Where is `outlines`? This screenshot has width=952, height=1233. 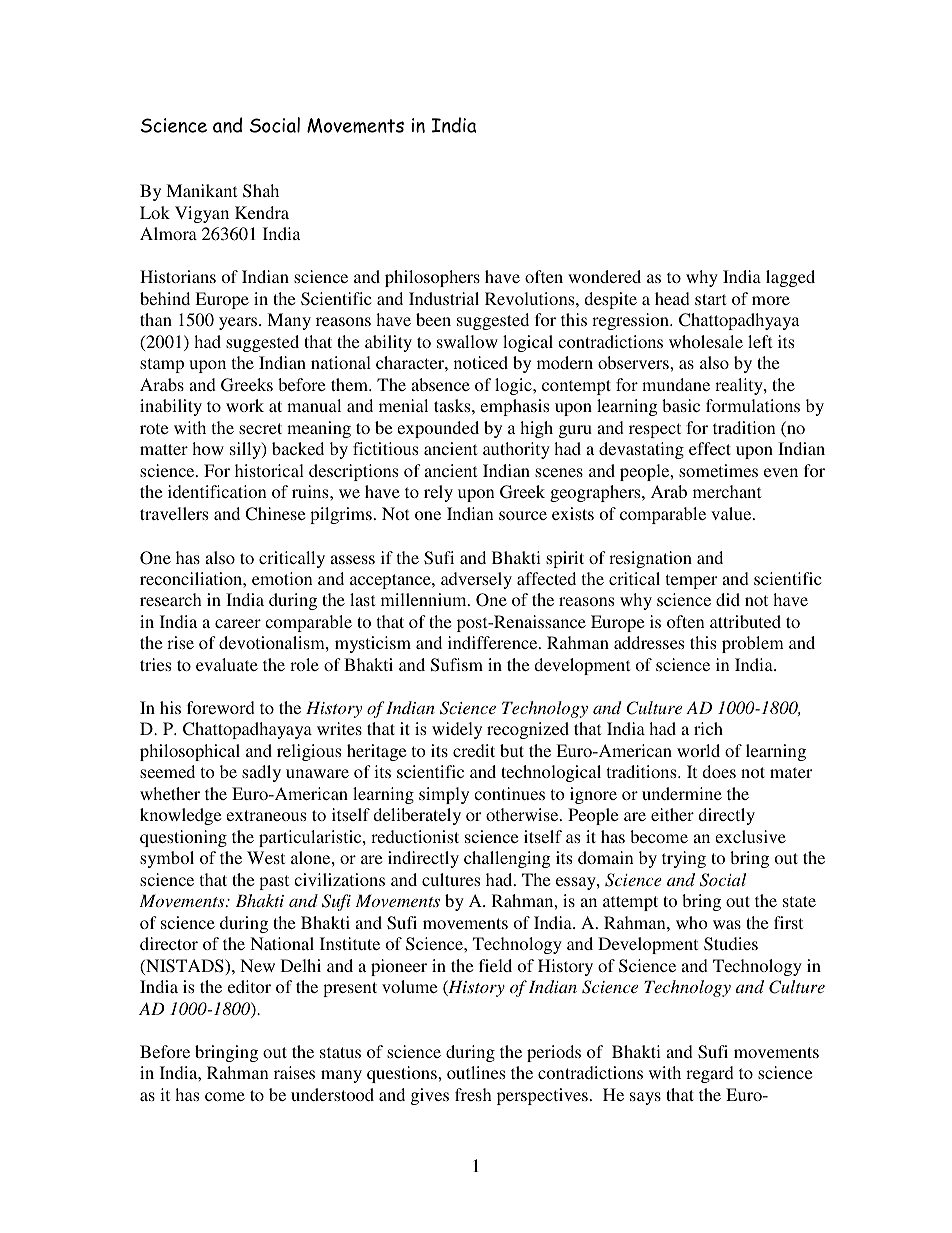 outlines is located at coordinates (476, 1072).
